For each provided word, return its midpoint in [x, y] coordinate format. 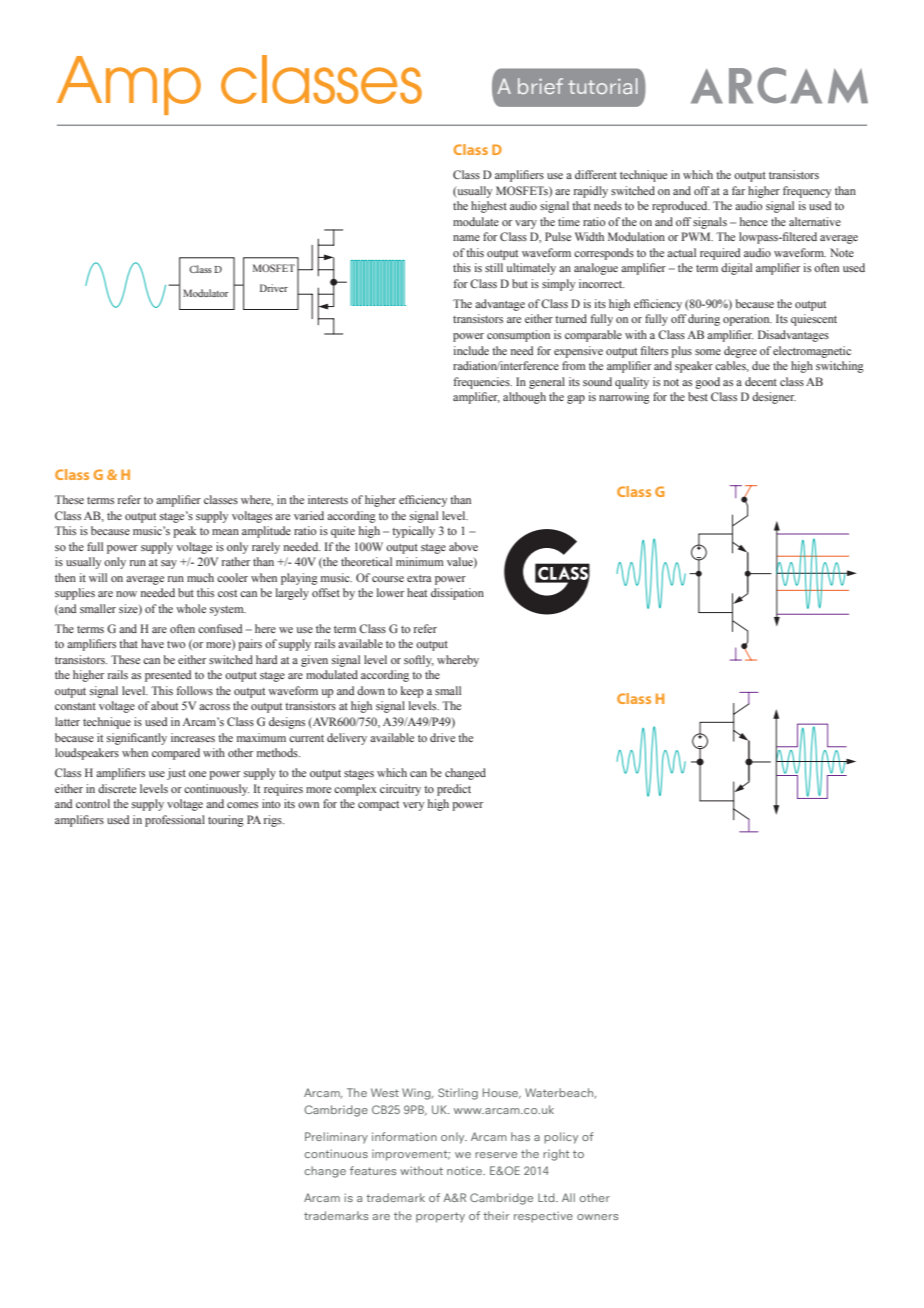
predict [454, 790]
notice [466, 1170]
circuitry [400, 790]
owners [597, 1217]
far [738, 190]
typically [413, 532]
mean [225, 532]
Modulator [206, 293]
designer [774, 398]
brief [540, 86]
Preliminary [336, 1138]
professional [175, 821]
